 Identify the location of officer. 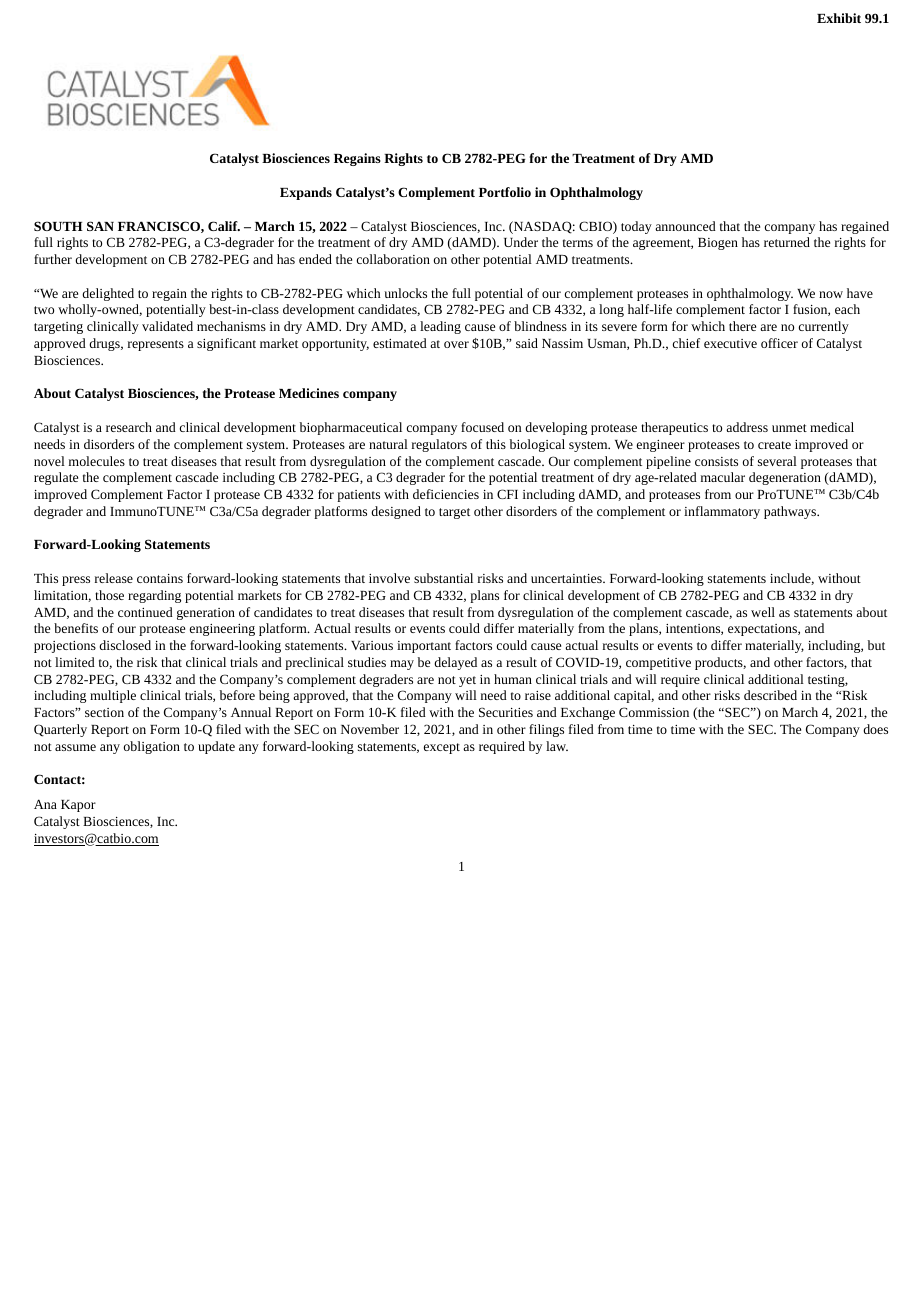
(779, 343).
